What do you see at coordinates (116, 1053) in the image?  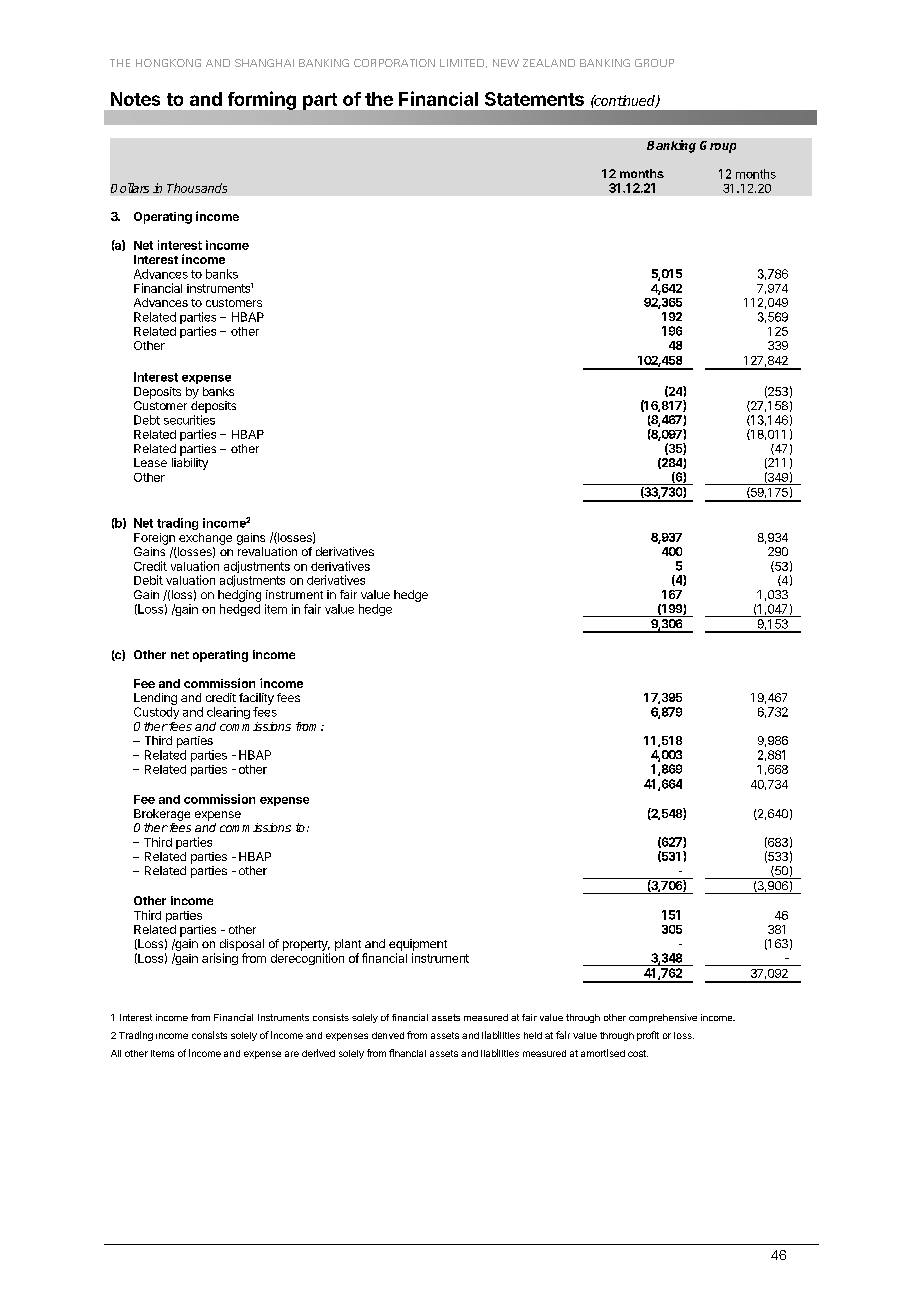 I see `All` at bounding box center [116, 1053].
